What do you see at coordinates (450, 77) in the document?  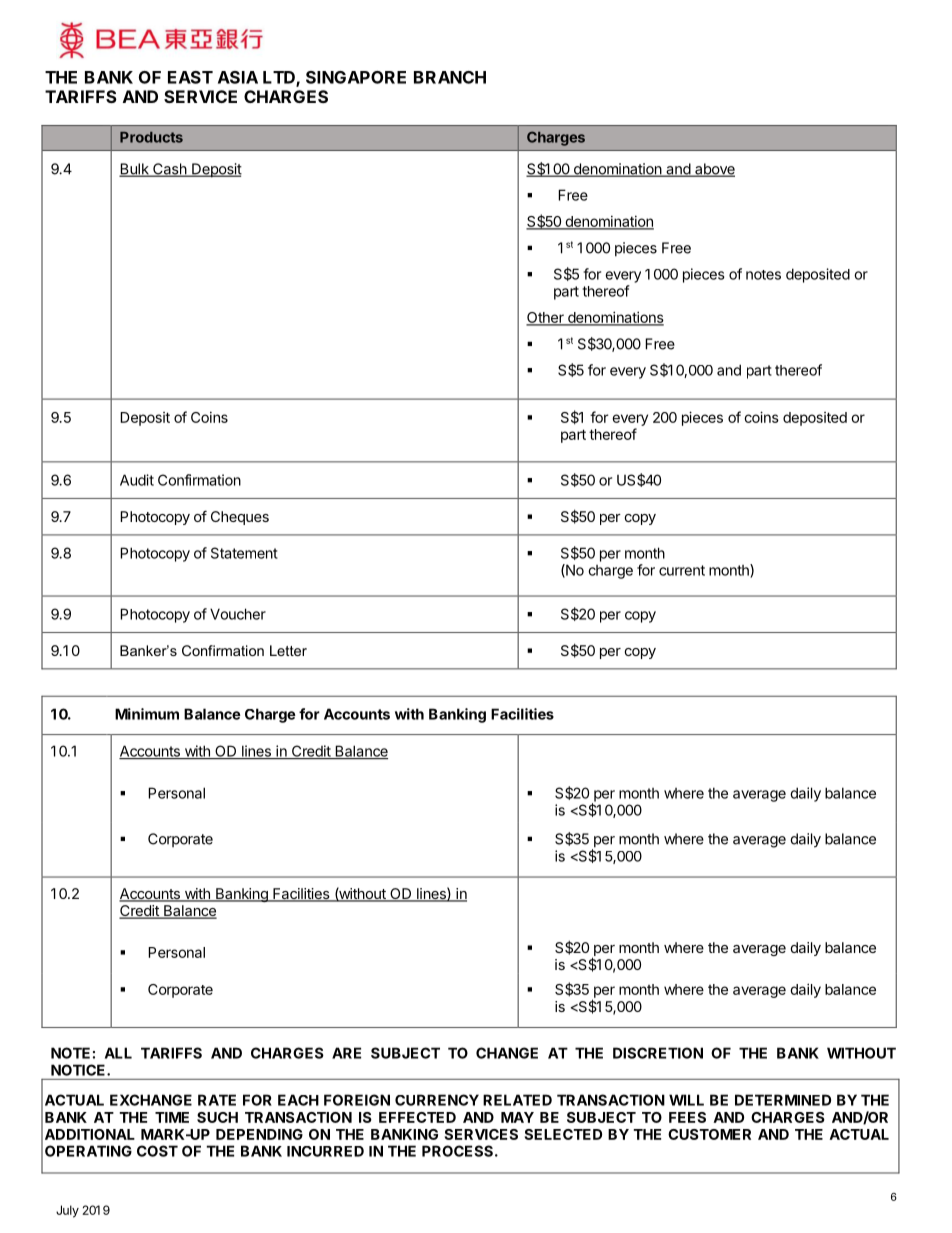 I see `BRANCH` at bounding box center [450, 77].
